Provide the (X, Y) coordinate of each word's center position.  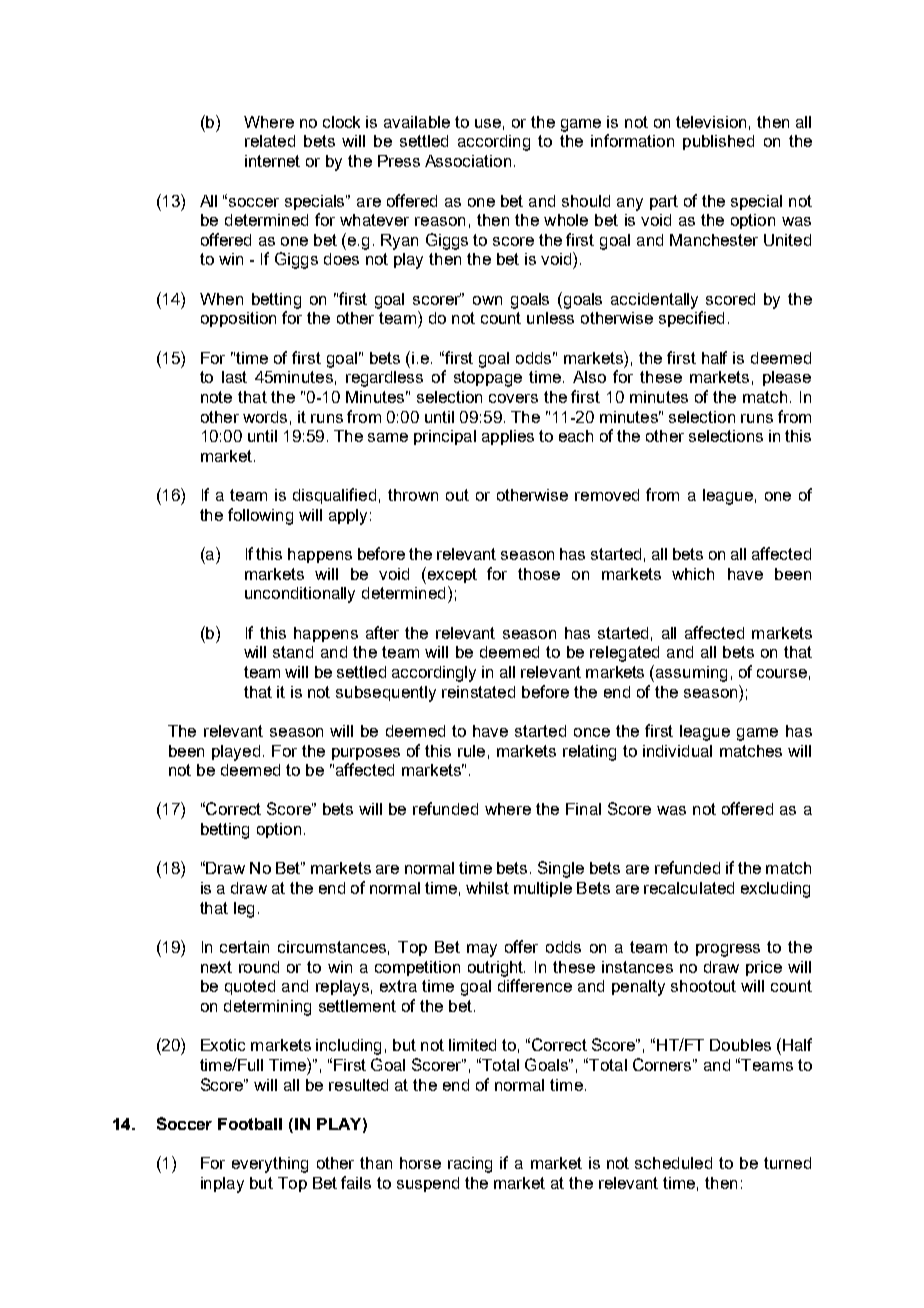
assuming (691, 674)
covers (513, 398)
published (718, 142)
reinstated (478, 692)
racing (470, 1165)
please (787, 378)
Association (468, 161)
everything (270, 1165)
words (265, 417)
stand (293, 652)
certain (244, 947)
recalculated (689, 888)
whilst (487, 888)
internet (272, 161)
